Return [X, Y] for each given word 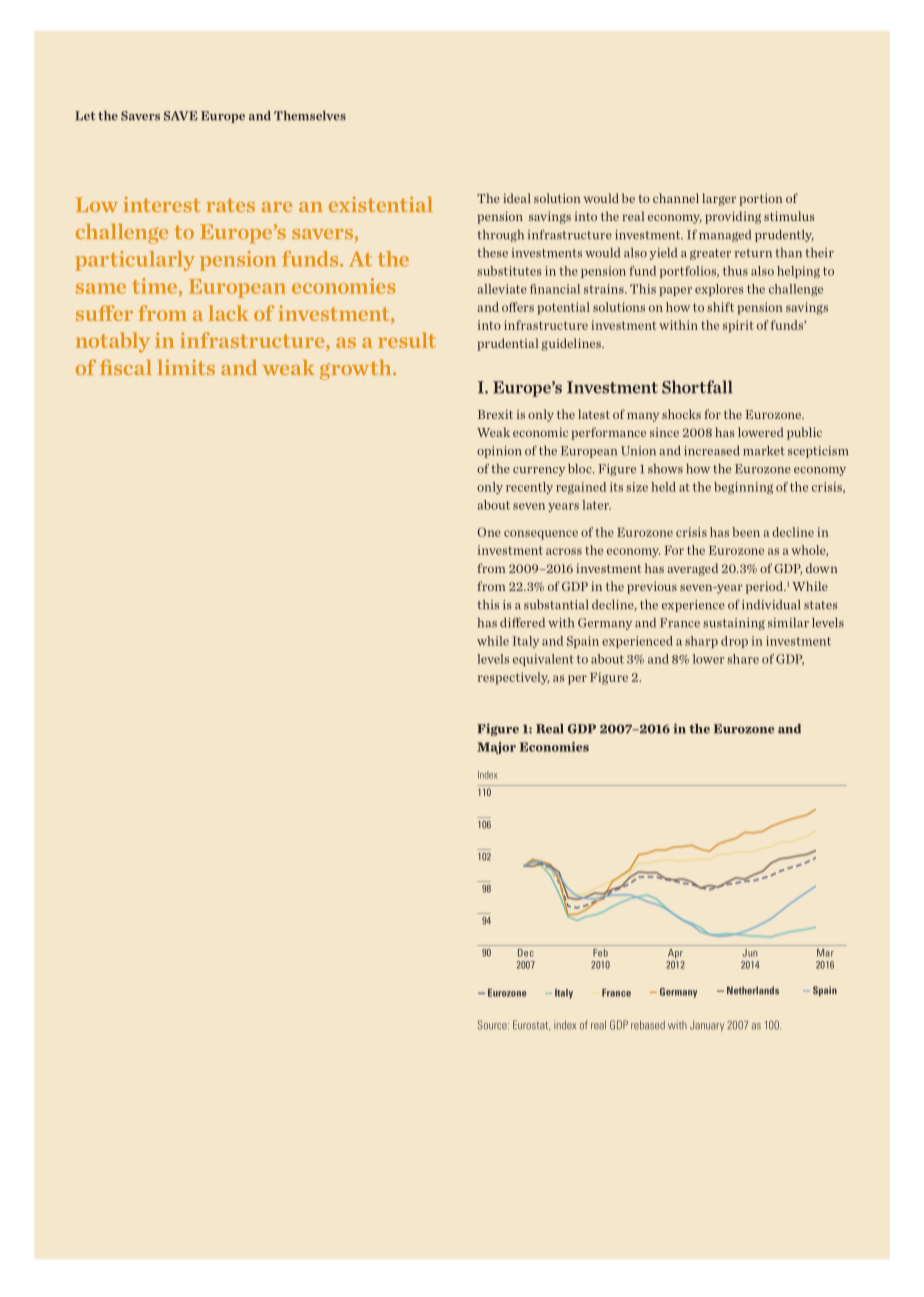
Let [85, 116]
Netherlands [753, 990]
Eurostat [531, 1025]
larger [719, 199]
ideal [517, 198]
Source [493, 1025]
